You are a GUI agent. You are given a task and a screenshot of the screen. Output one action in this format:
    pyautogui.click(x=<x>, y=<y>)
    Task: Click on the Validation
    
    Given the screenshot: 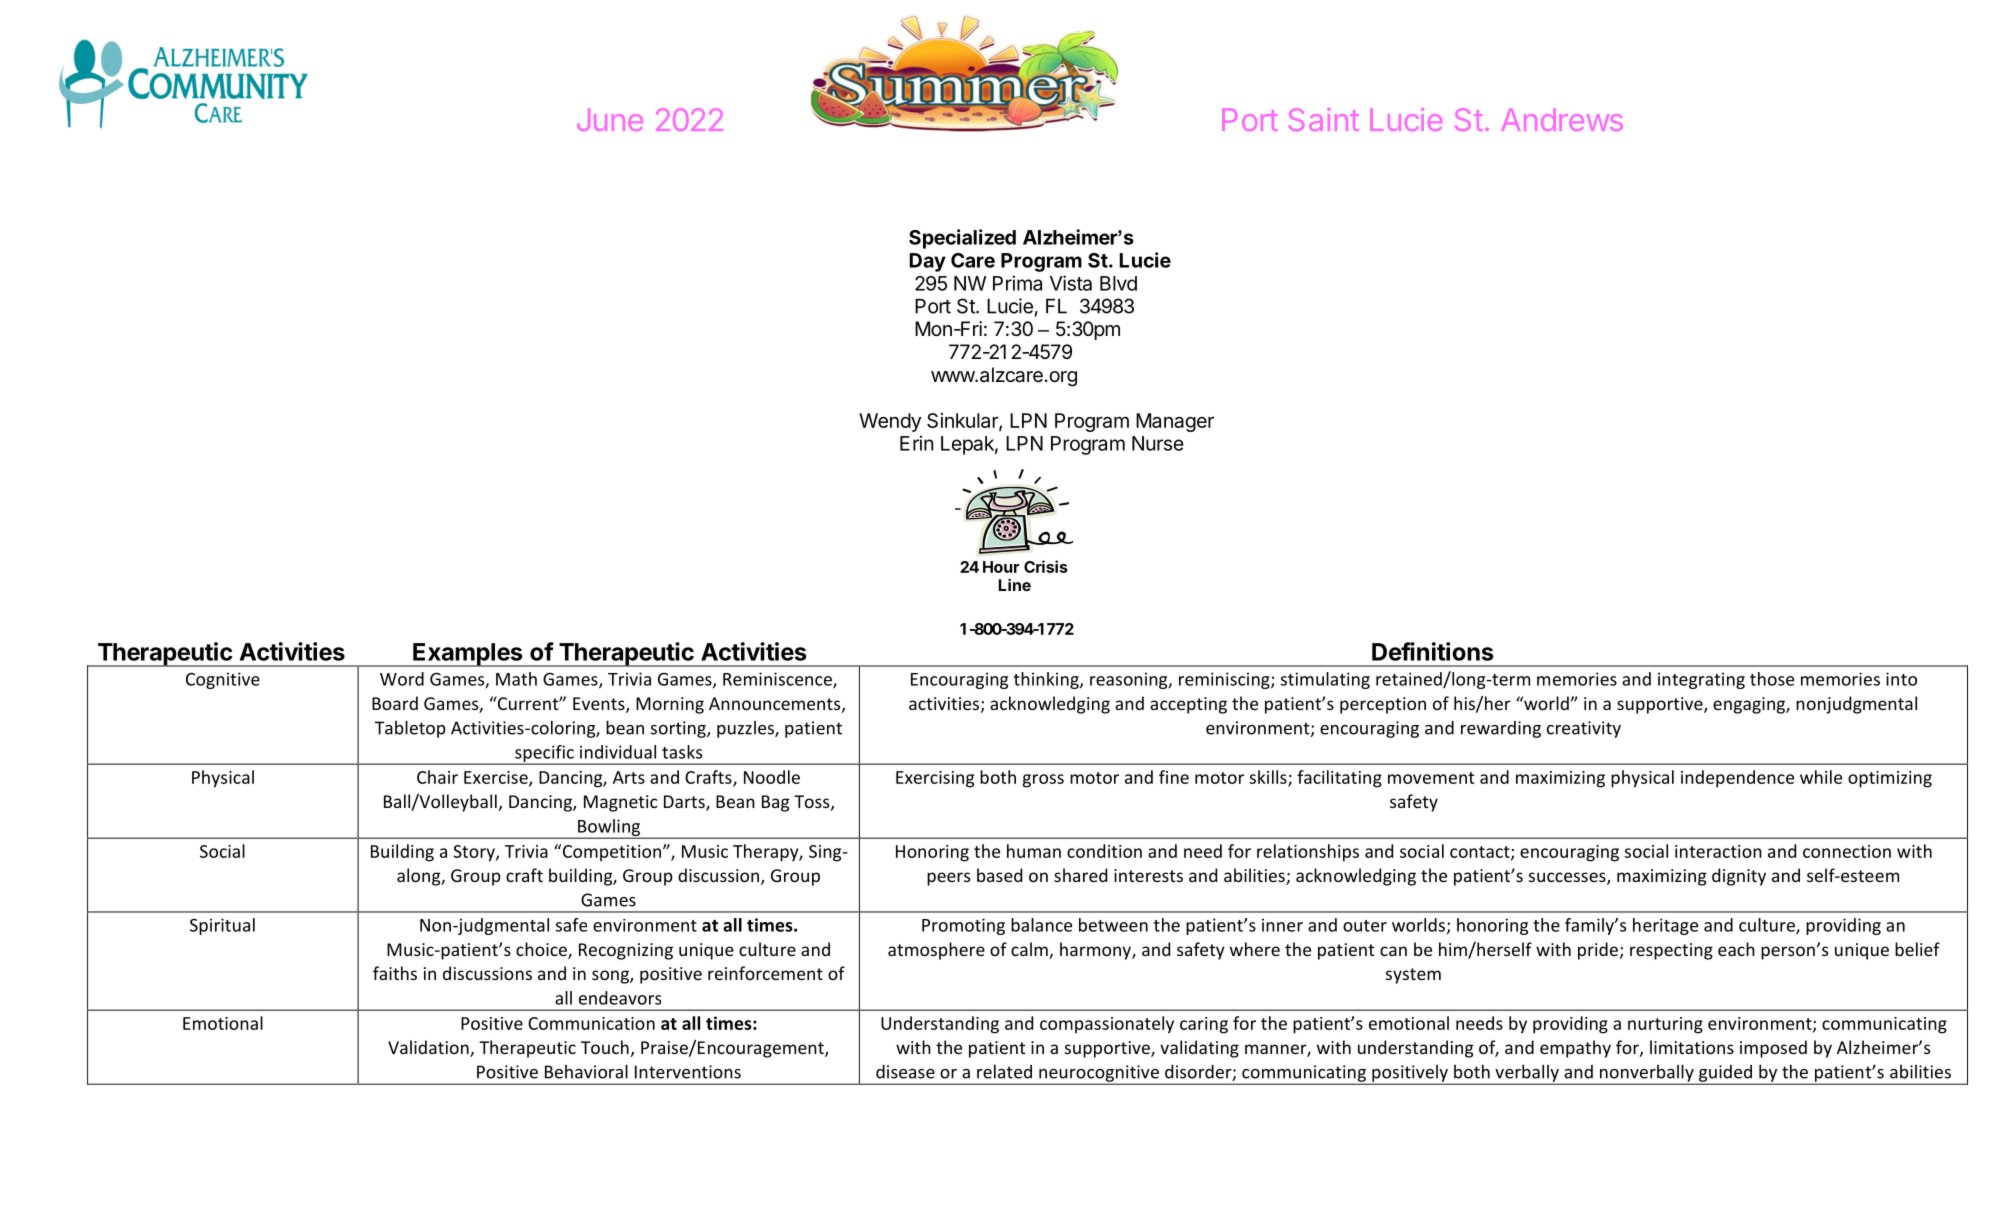 What is the action you would take?
    pyautogui.click(x=429, y=1048)
